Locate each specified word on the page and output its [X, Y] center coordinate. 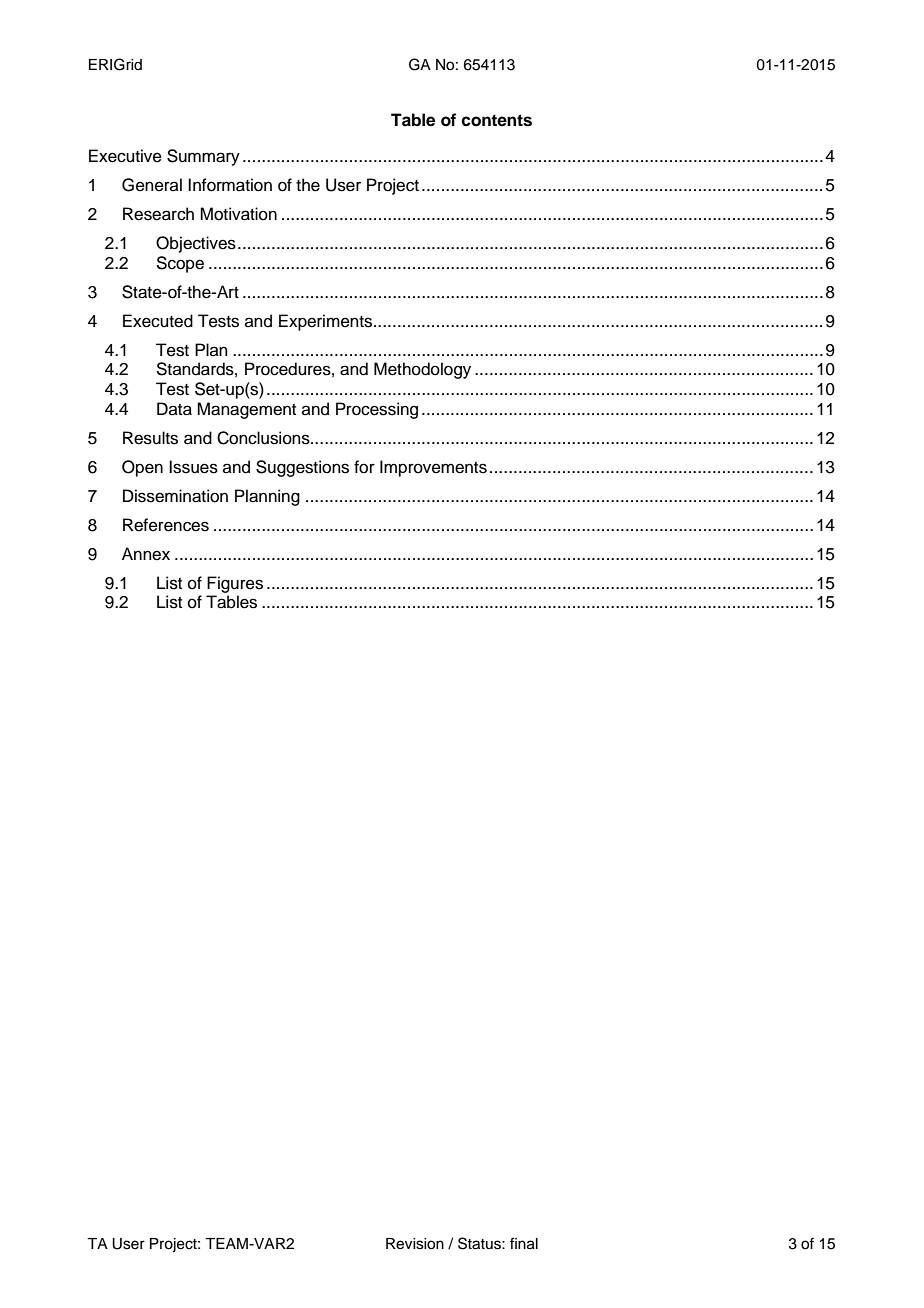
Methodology [422, 370]
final [524, 1243]
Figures [235, 584]
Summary [203, 157]
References [166, 525]
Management [246, 410]
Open [142, 468]
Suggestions [302, 468]
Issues [193, 467]
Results [150, 438]
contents [496, 120]
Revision [415, 1244]
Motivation [238, 214]
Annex [146, 554]
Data [174, 409]
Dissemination [175, 496]
